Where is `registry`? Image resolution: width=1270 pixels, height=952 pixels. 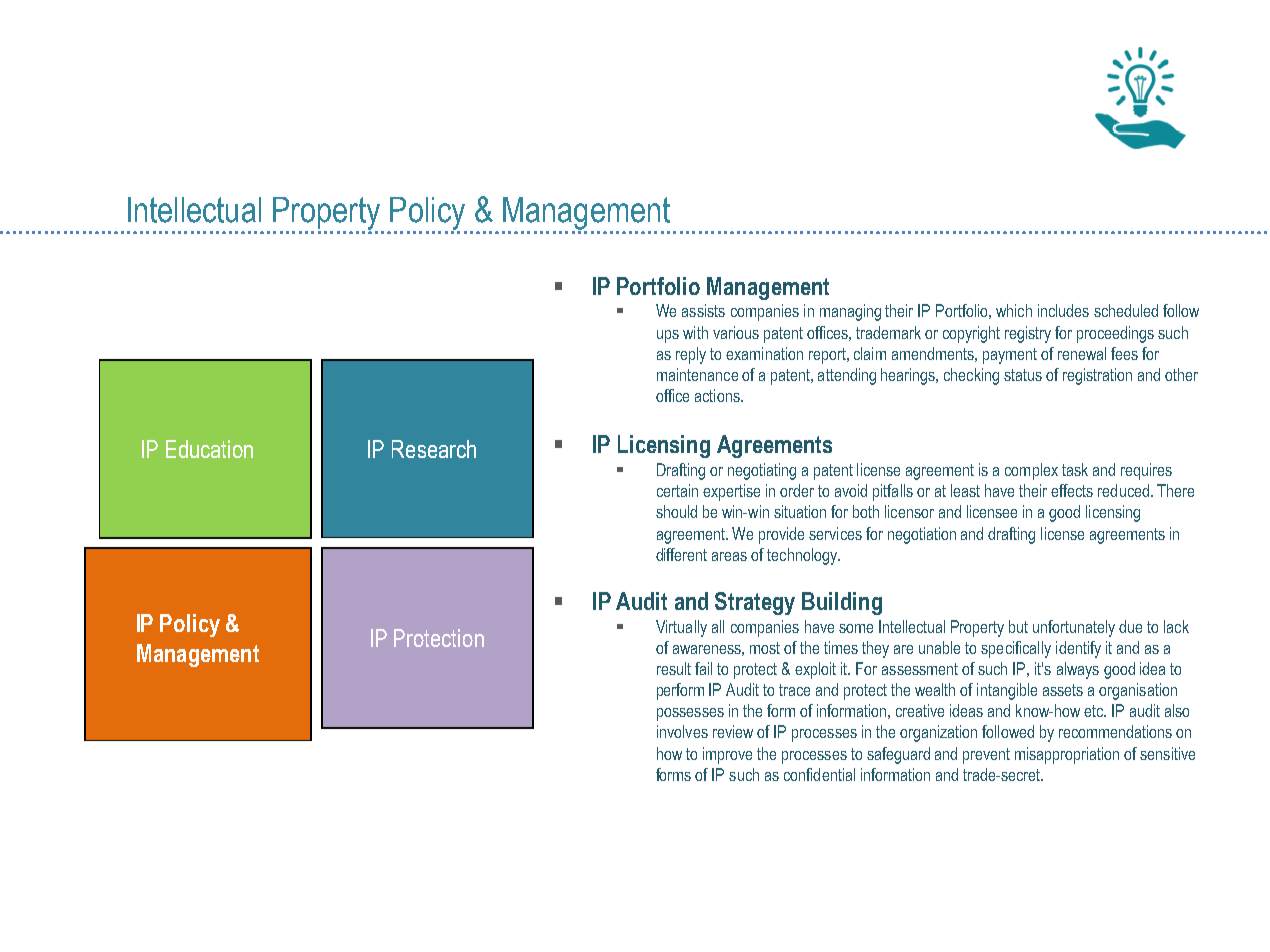 registry is located at coordinates (1028, 334).
